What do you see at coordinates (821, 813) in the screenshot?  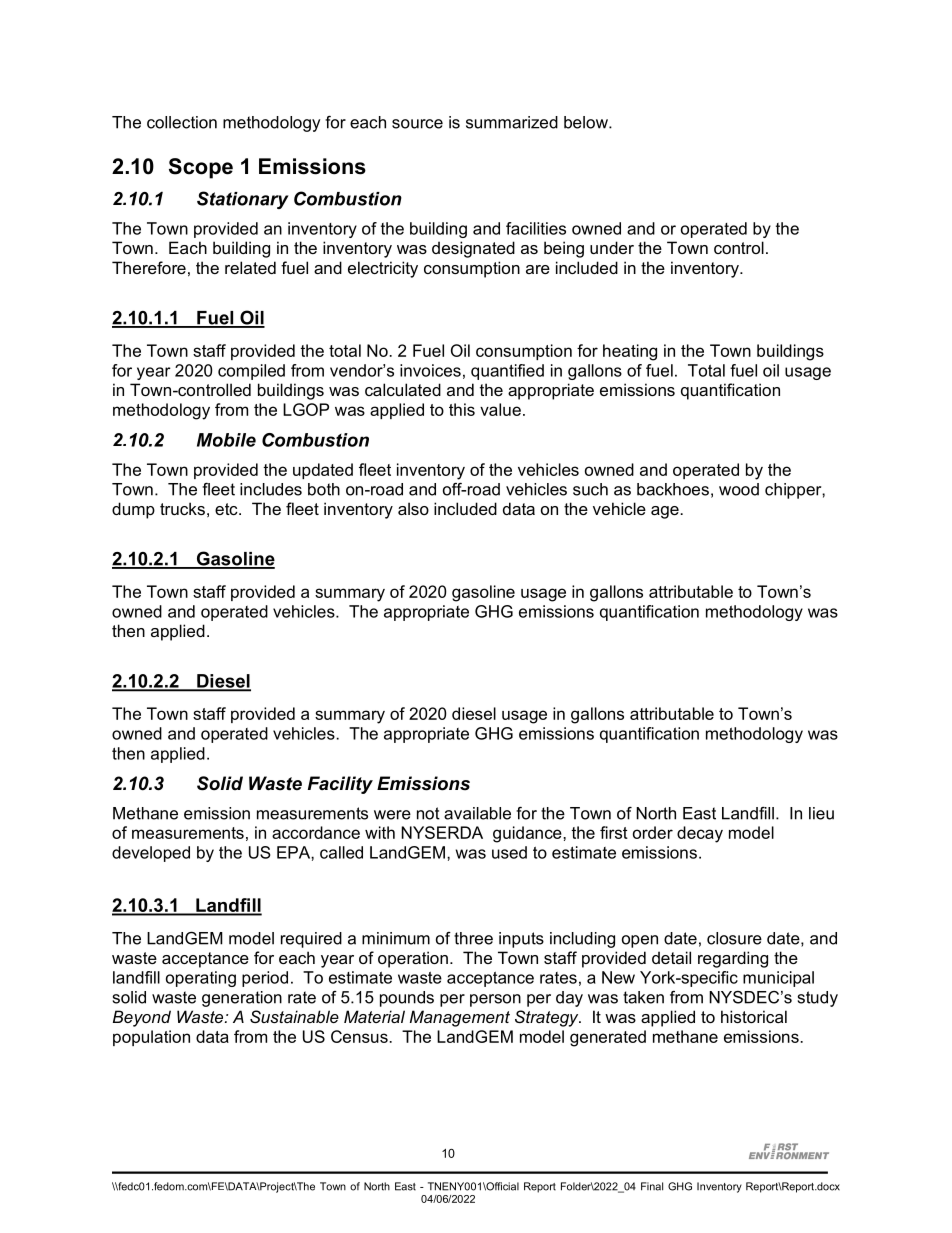 I see `lieu` at bounding box center [821, 813].
